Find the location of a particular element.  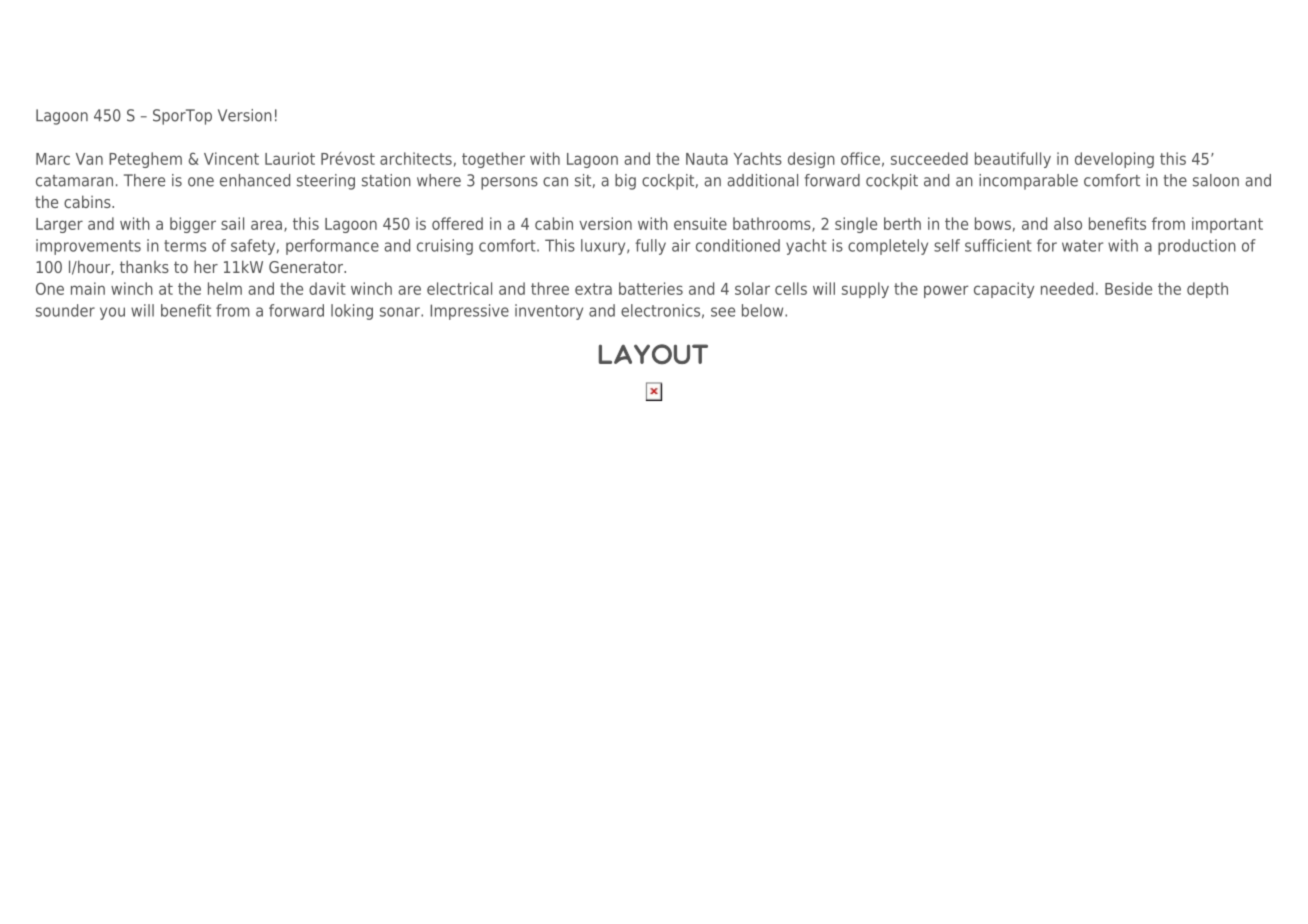

helm is located at coordinates (225, 288).
